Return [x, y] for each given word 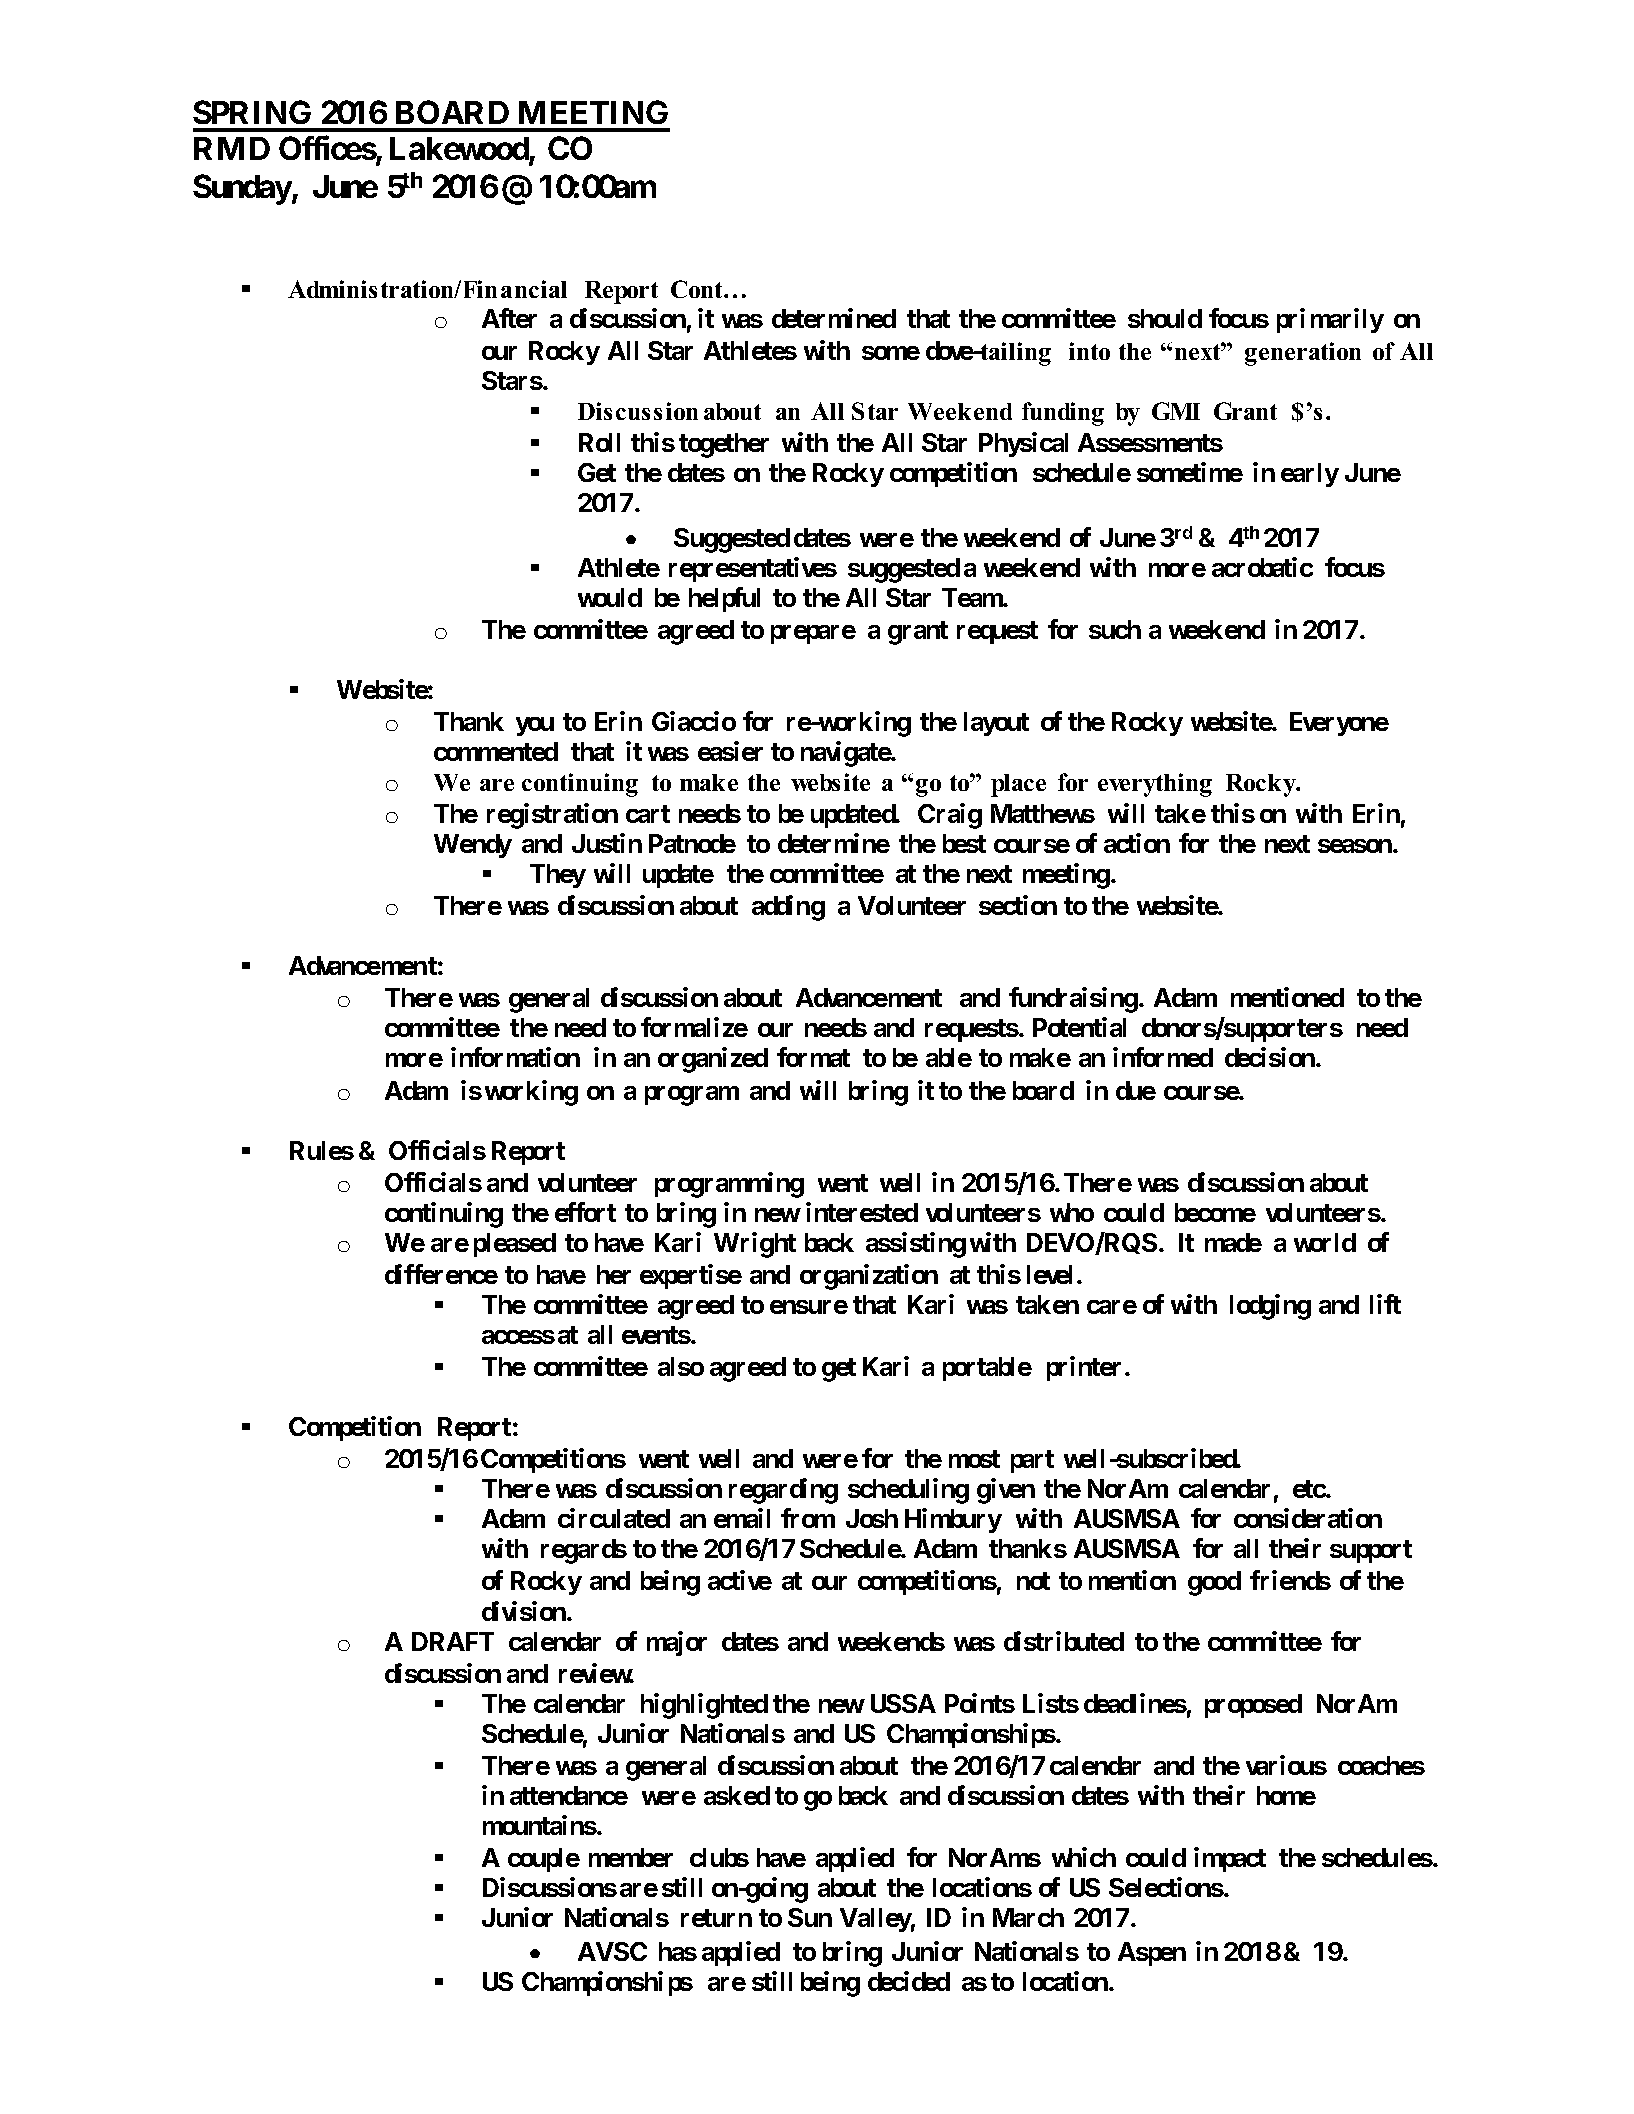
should [1165, 318]
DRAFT [453, 1641]
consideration [1308, 1518]
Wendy [473, 846]
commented [496, 751]
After [509, 318]
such [1115, 629]
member [631, 1857]
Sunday [242, 189]
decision [1271, 1057]
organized [713, 1060]
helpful [724, 599]
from [808, 1518]
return [716, 1918]
